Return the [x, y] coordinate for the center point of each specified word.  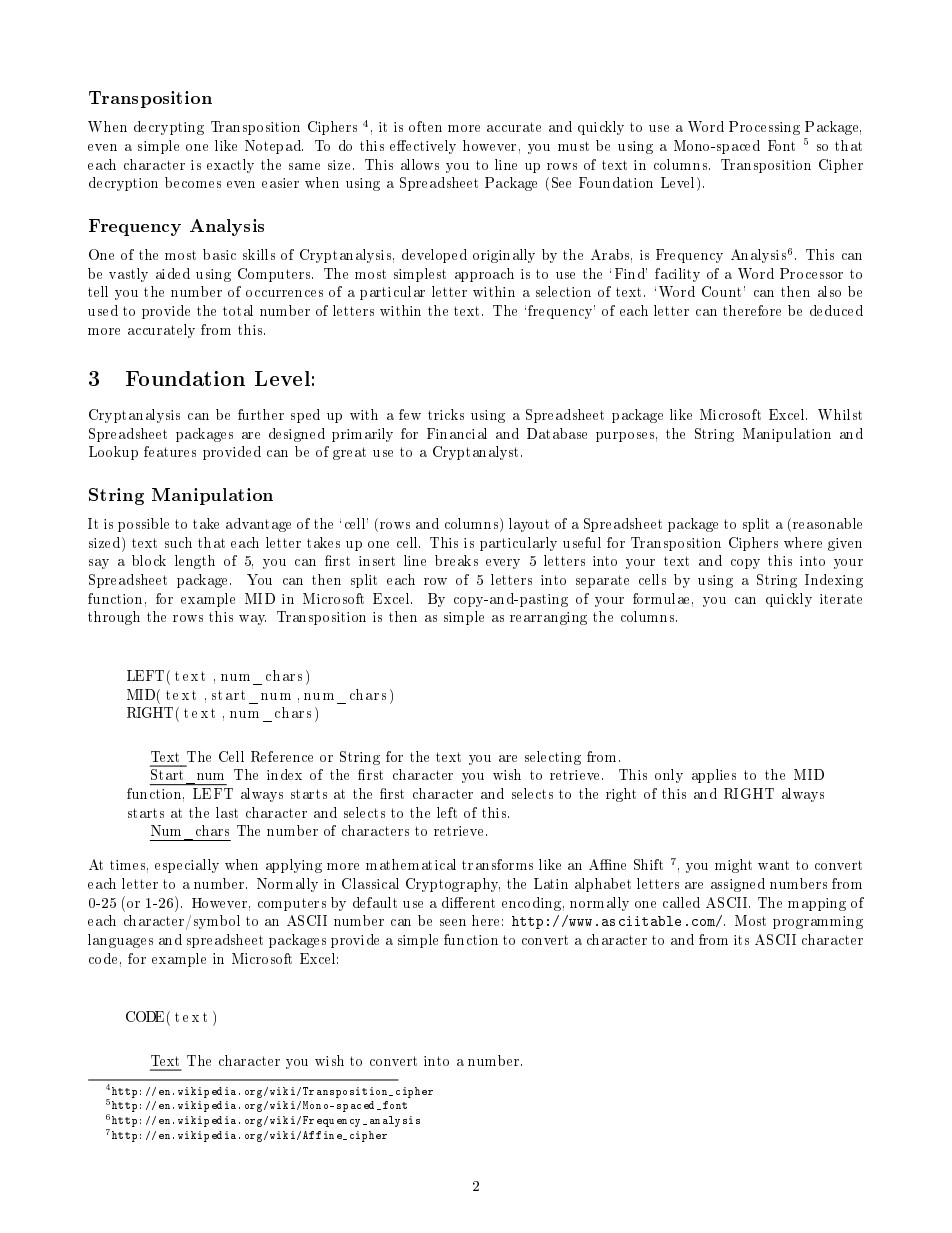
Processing [764, 128]
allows [420, 164]
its [741, 940]
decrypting [169, 128]
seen [453, 922]
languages [120, 941]
